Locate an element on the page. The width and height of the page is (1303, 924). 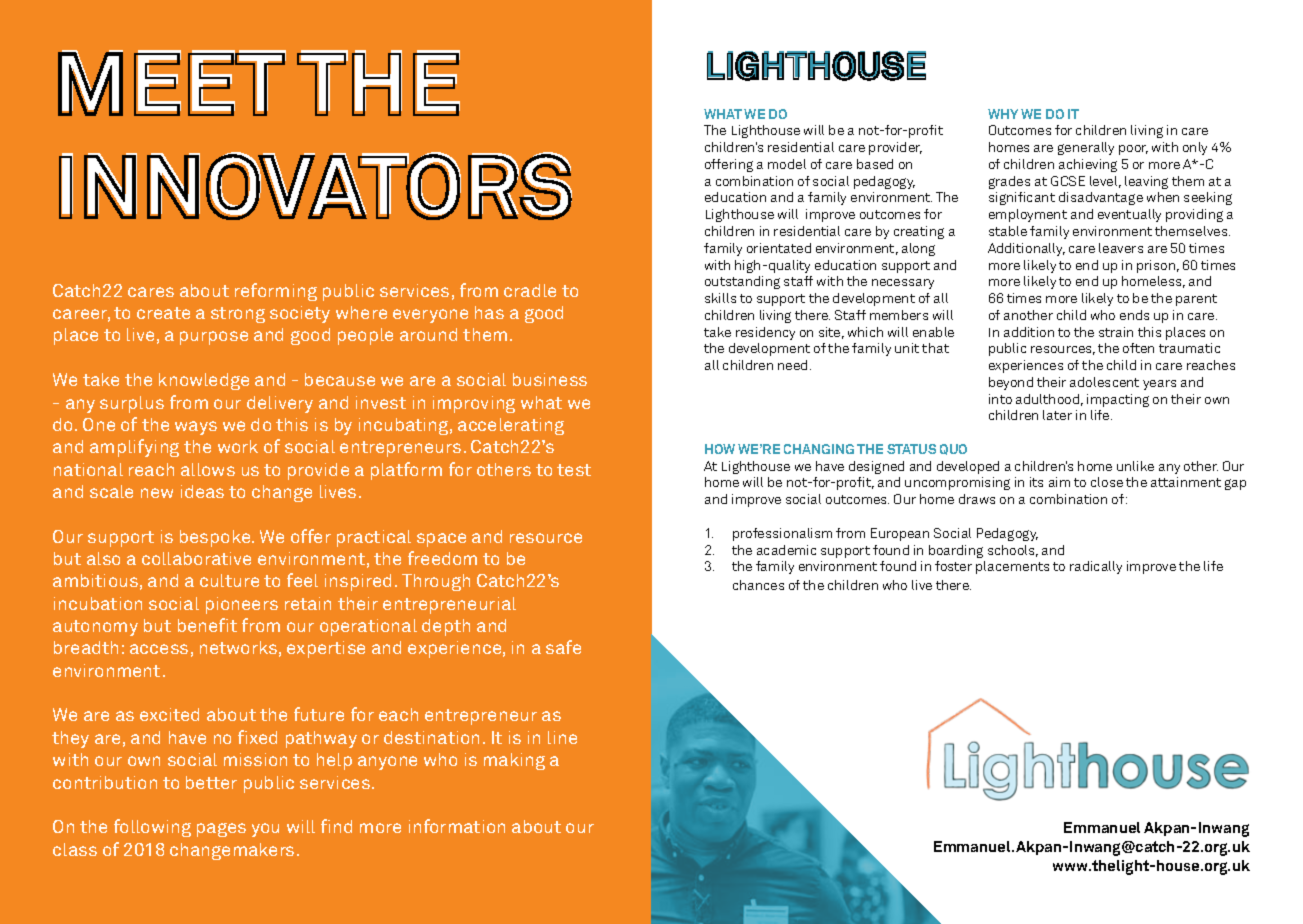
generally is located at coordinates (1086, 148).
